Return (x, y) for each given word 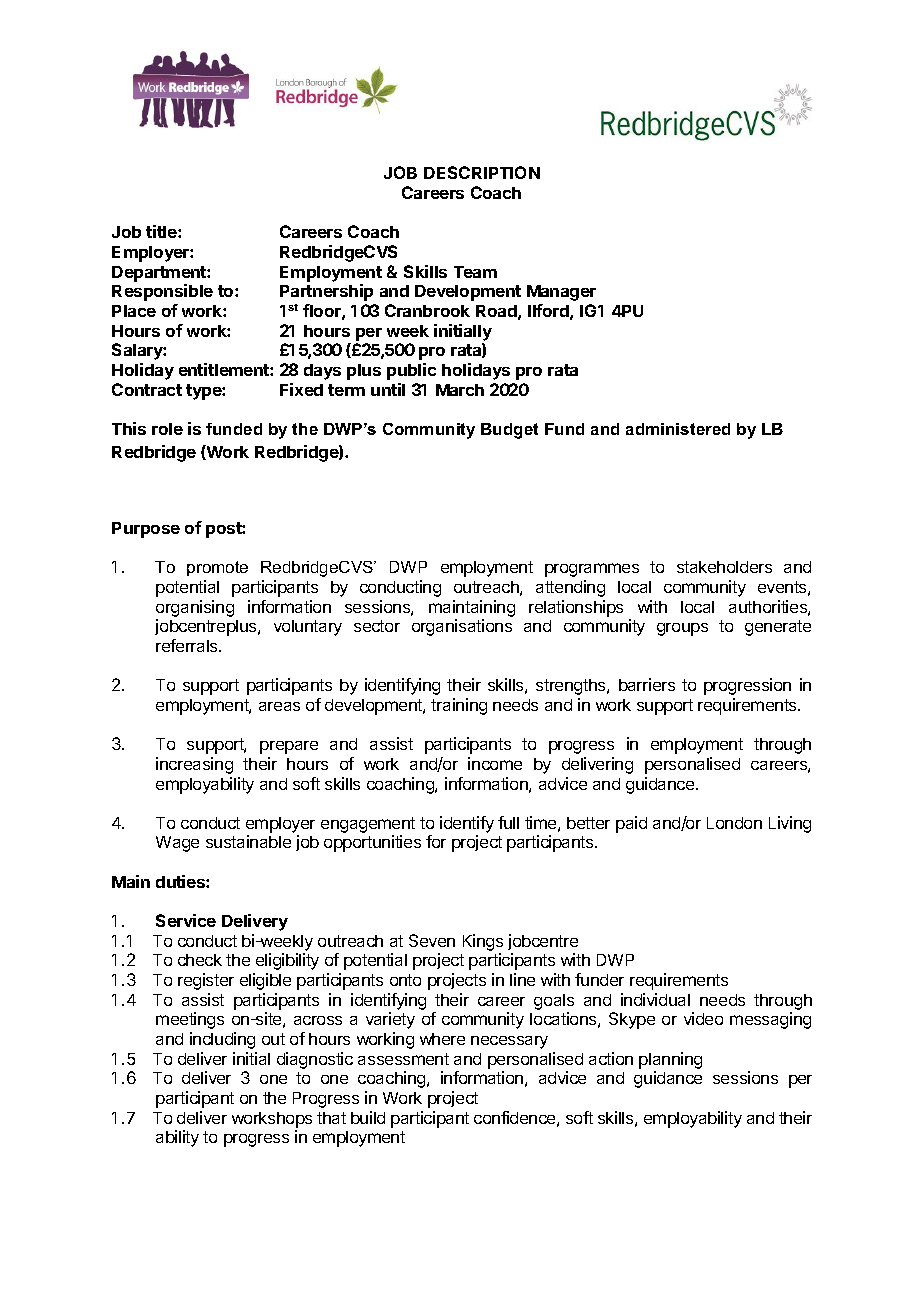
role (167, 429)
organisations (462, 627)
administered (678, 429)
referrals (188, 645)
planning (670, 1060)
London (734, 823)
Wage (177, 844)
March (460, 390)
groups (682, 629)
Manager (561, 293)
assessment (403, 1059)
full (508, 822)
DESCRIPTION (482, 172)
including (222, 1040)
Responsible (162, 292)
